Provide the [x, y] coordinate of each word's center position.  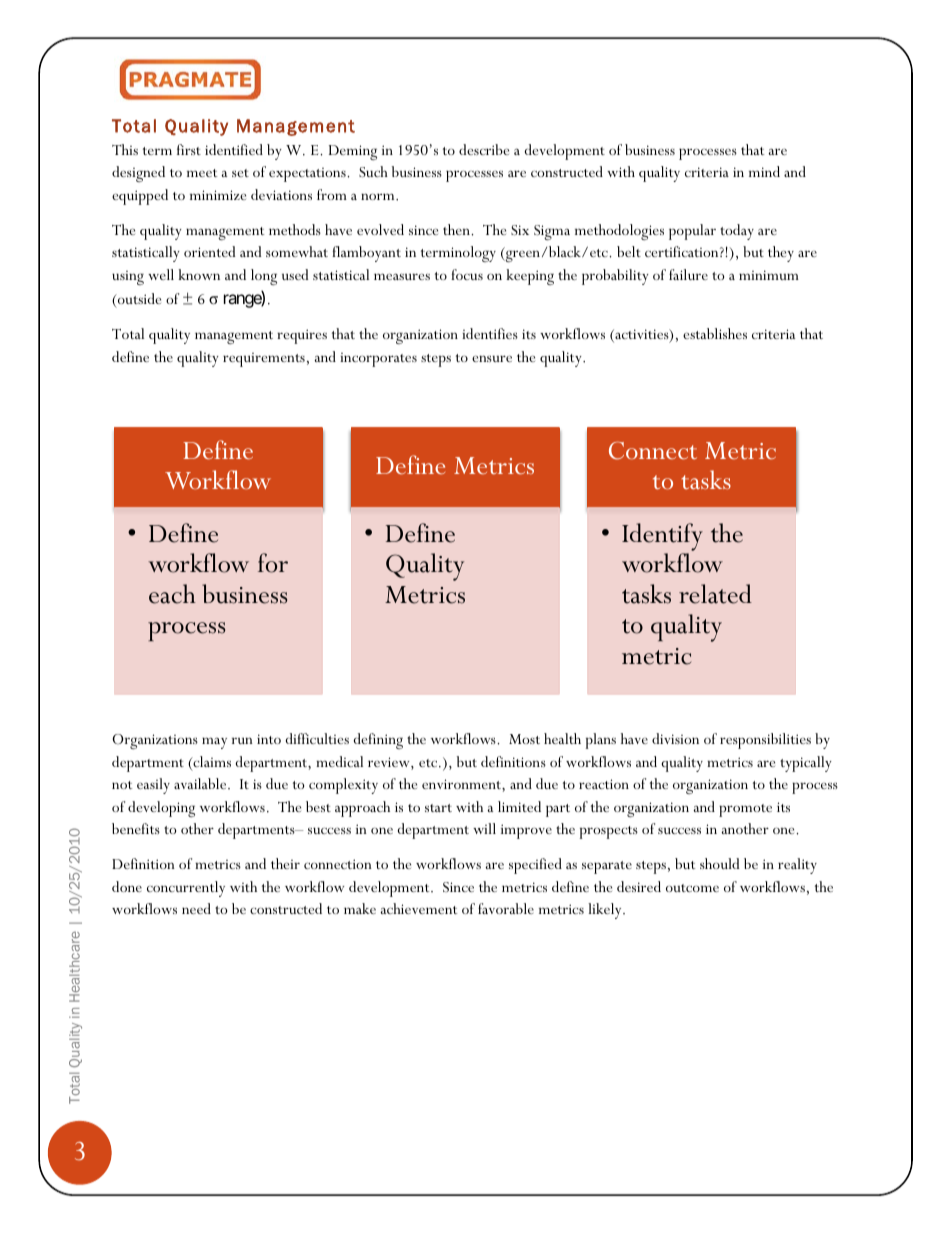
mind [764, 171]
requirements [264, 360]
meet [202, 173]
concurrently [186, 889]
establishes [715, 333]
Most [524, 739]
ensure [492, 358]
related [715, 594]
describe [484, 149]
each [172, 594]
